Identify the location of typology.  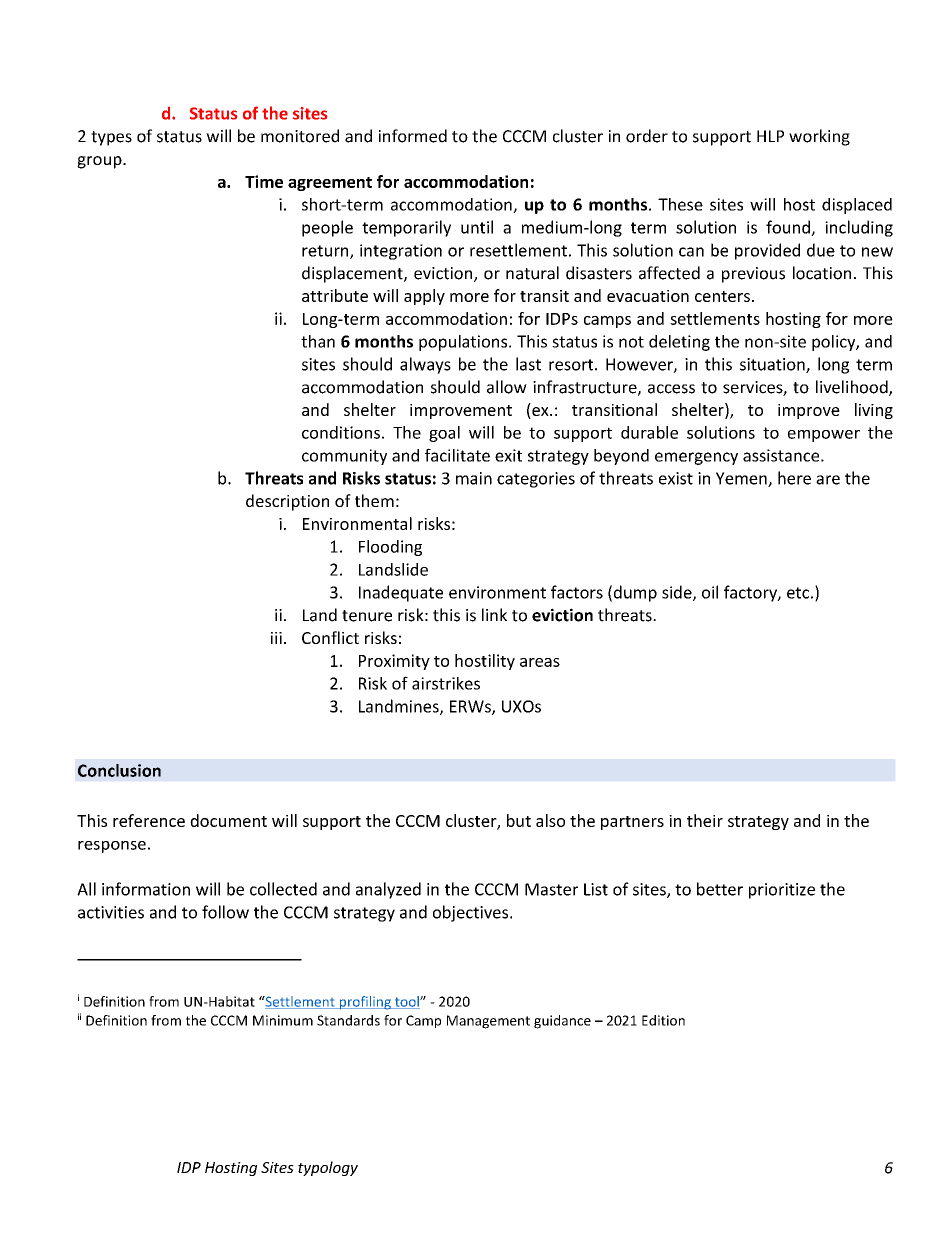
(328, 1168).
